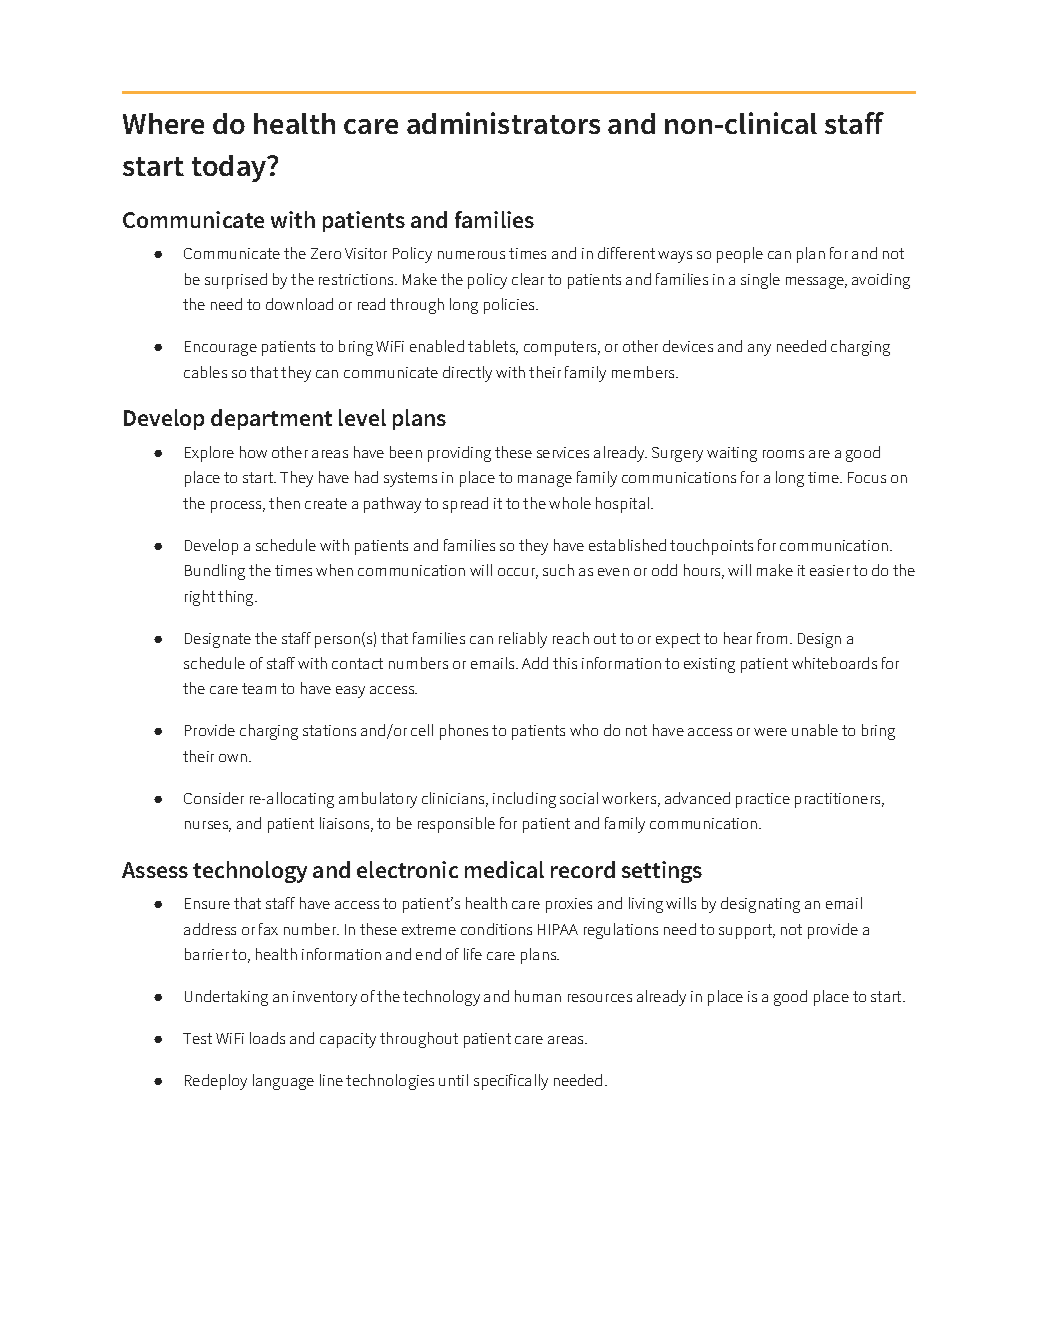  What do you see at coordinates (267, 1038) in the image?
I see `loads` at bounding box center [267, 1038].
